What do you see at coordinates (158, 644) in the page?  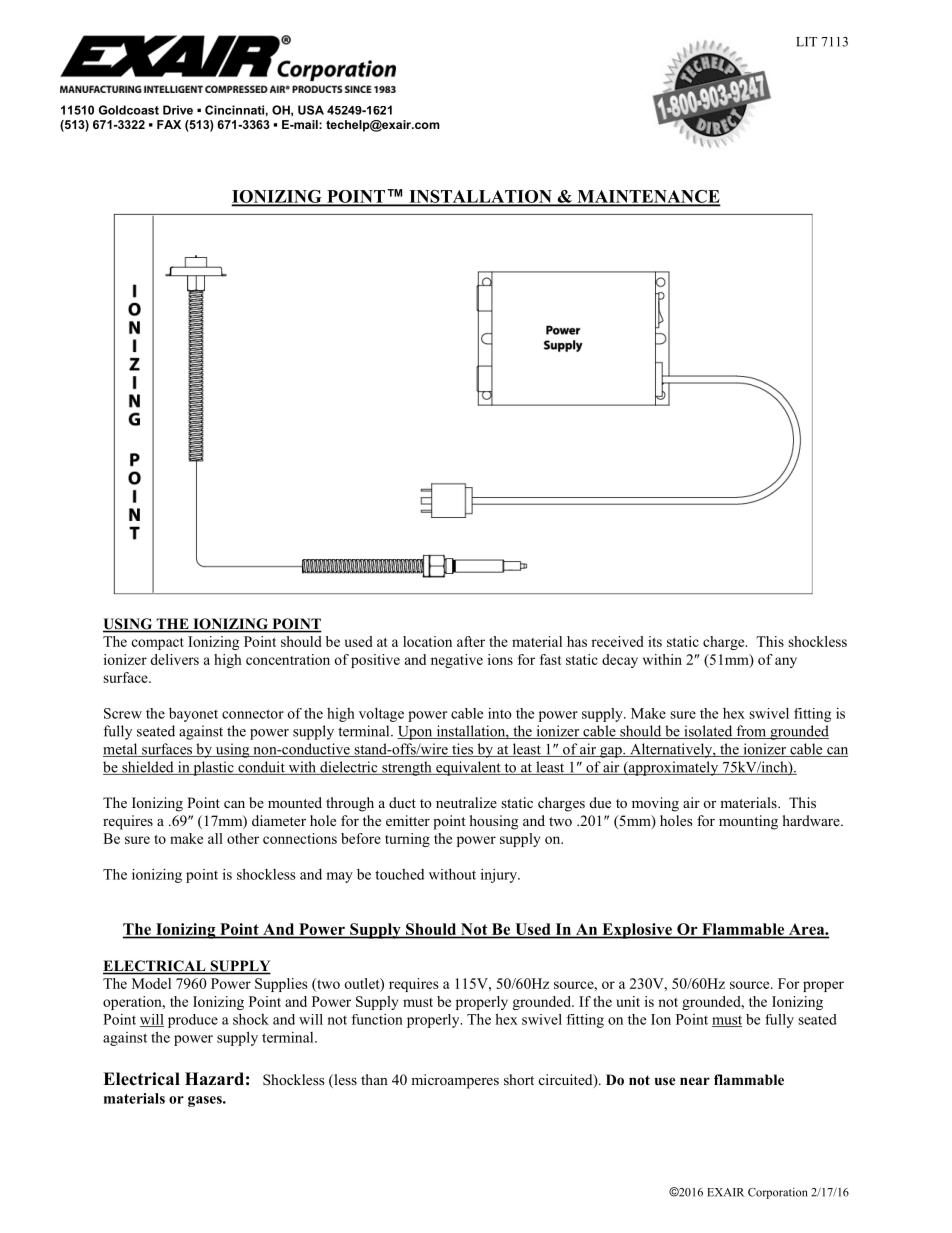 I see `compact` at bounding box center [158, 644].
